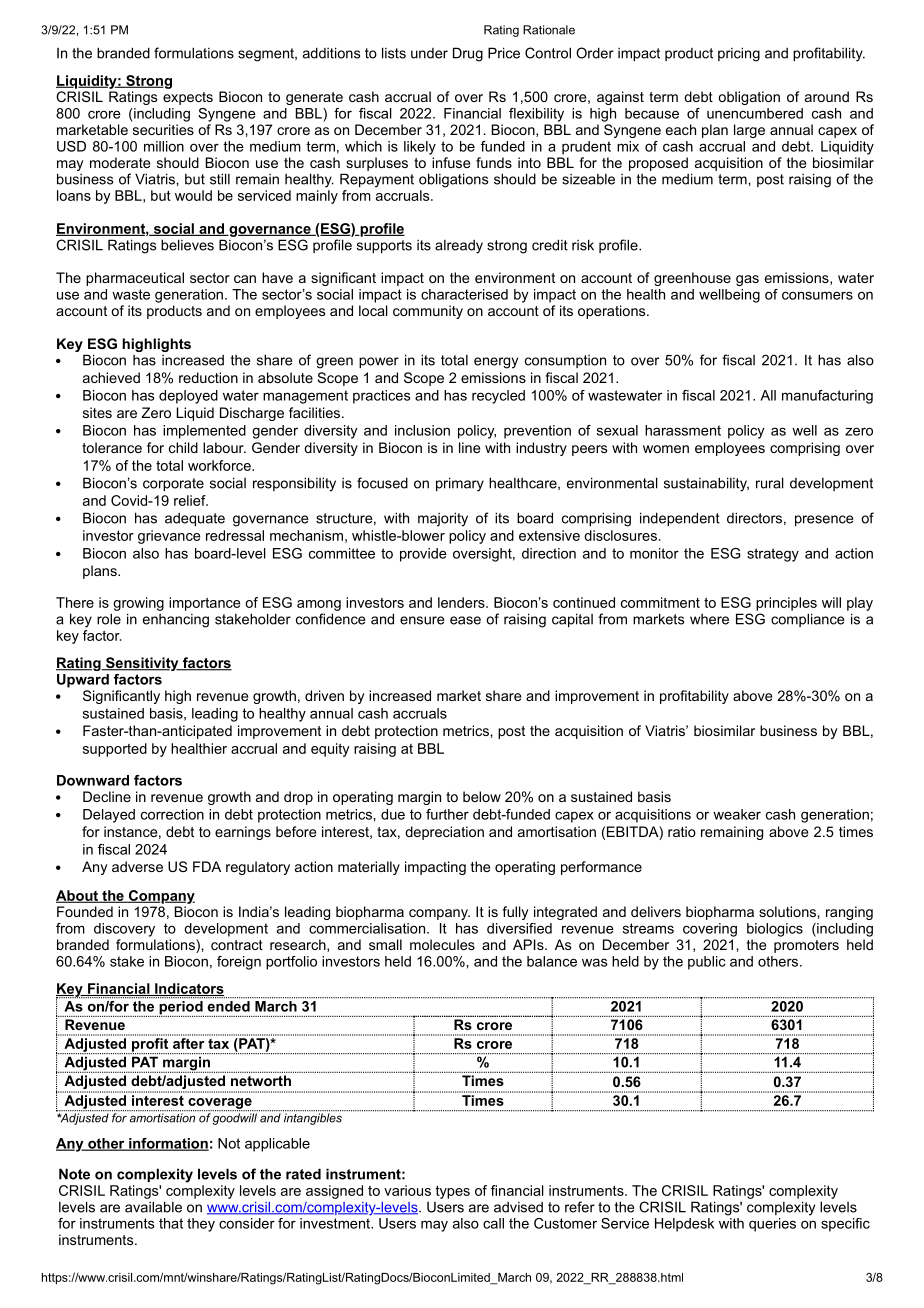 The width and height of the image is (924, 1308). What do you see at coordinates (176, 621) in the image?
I see `enhancing` at bounding box center [176, 621].
